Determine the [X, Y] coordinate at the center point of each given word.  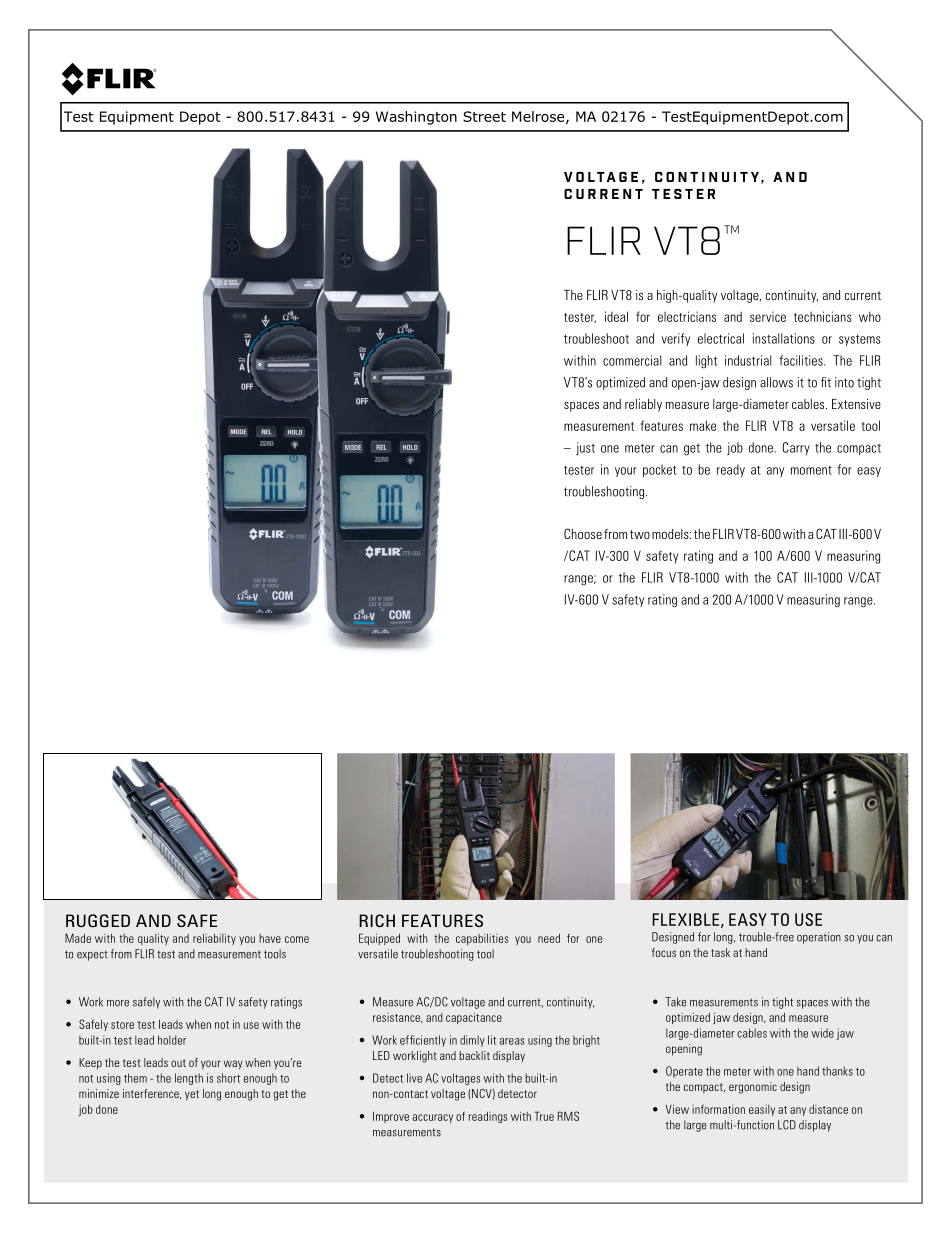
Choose [583, 533]
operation [819, 938]
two [640, 534]
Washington [416, 118]
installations [784, 338]
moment [811, 470]
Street [484, 116]
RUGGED [98, 921]
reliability [214, 939]
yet [192, 1095]
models [671, 534]
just [585, 448]
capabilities [482, 939]
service [768, 316]
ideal [616, 316]
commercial [632, 360]
